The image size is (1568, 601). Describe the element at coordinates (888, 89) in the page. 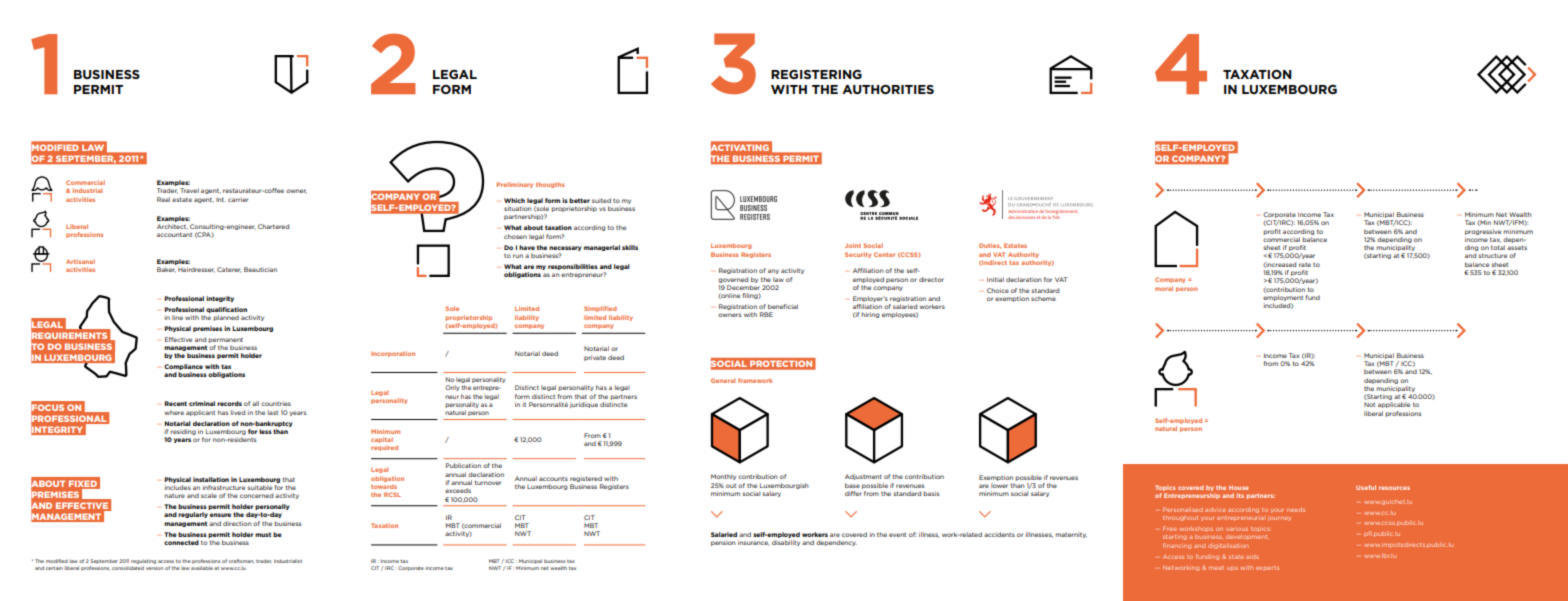

I see `AUTHORITIES` at that location.
